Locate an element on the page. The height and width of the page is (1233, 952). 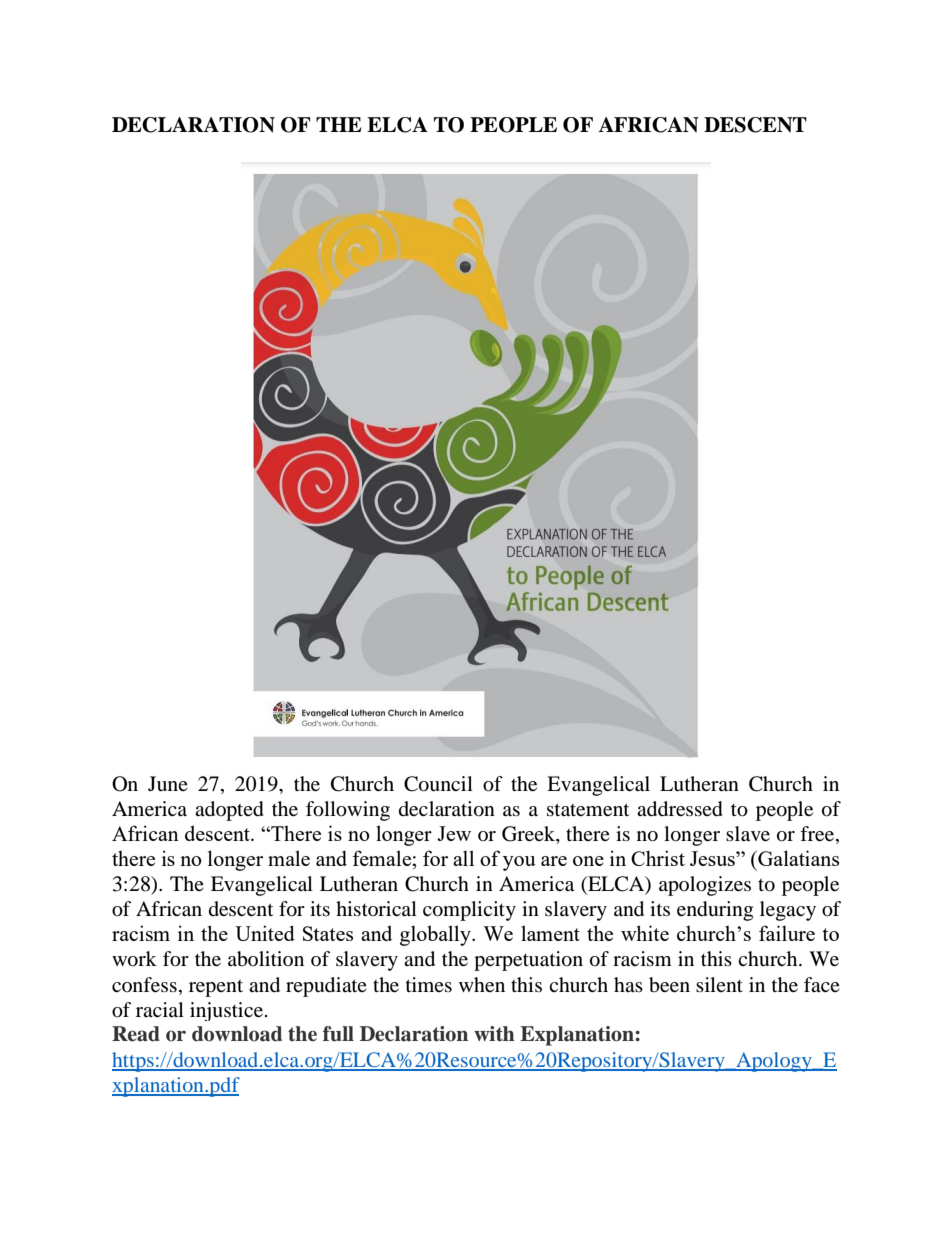
addressed is located at coordinates (680, 809).
